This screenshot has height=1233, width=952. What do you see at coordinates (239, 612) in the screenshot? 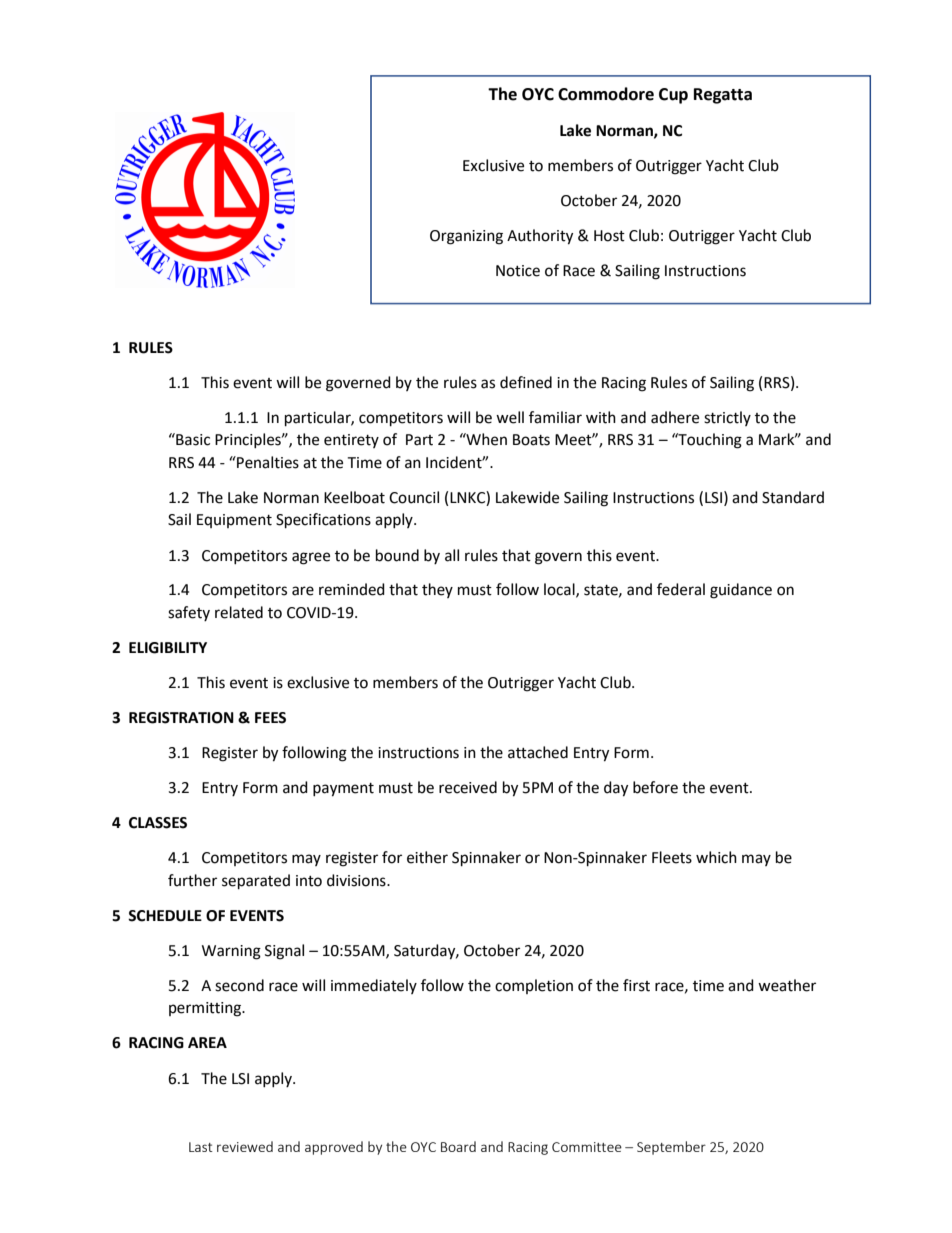
I see `related` at bounding box center [239, 612].
